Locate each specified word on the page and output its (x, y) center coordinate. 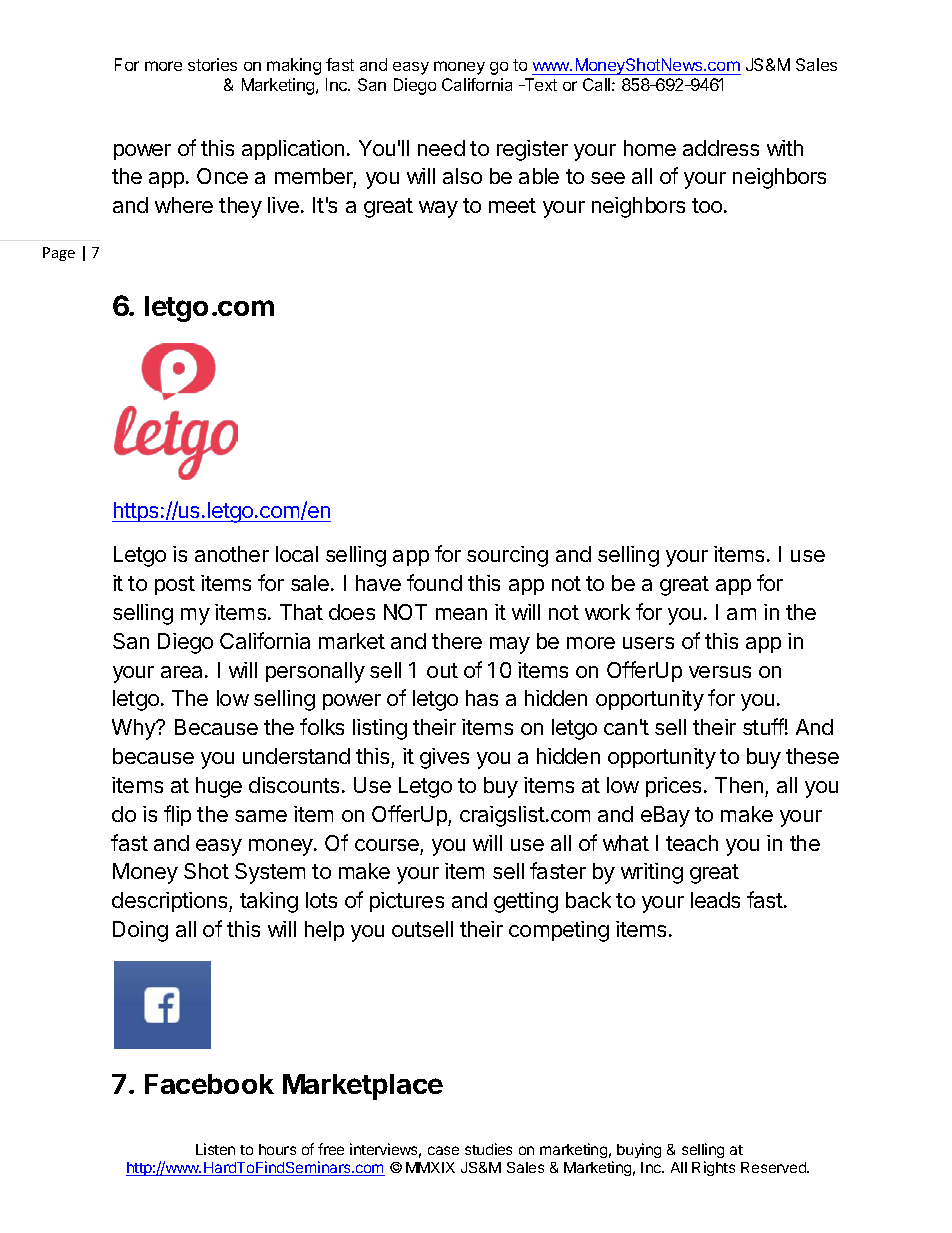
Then (739, 785)
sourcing (507, 556)
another (232, 554)
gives (444, 758)
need (441, 148)
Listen (215, 1149)
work (607, 612)
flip (177, 815)
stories (212, 64)
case (443, 1150)
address (721, 148)
